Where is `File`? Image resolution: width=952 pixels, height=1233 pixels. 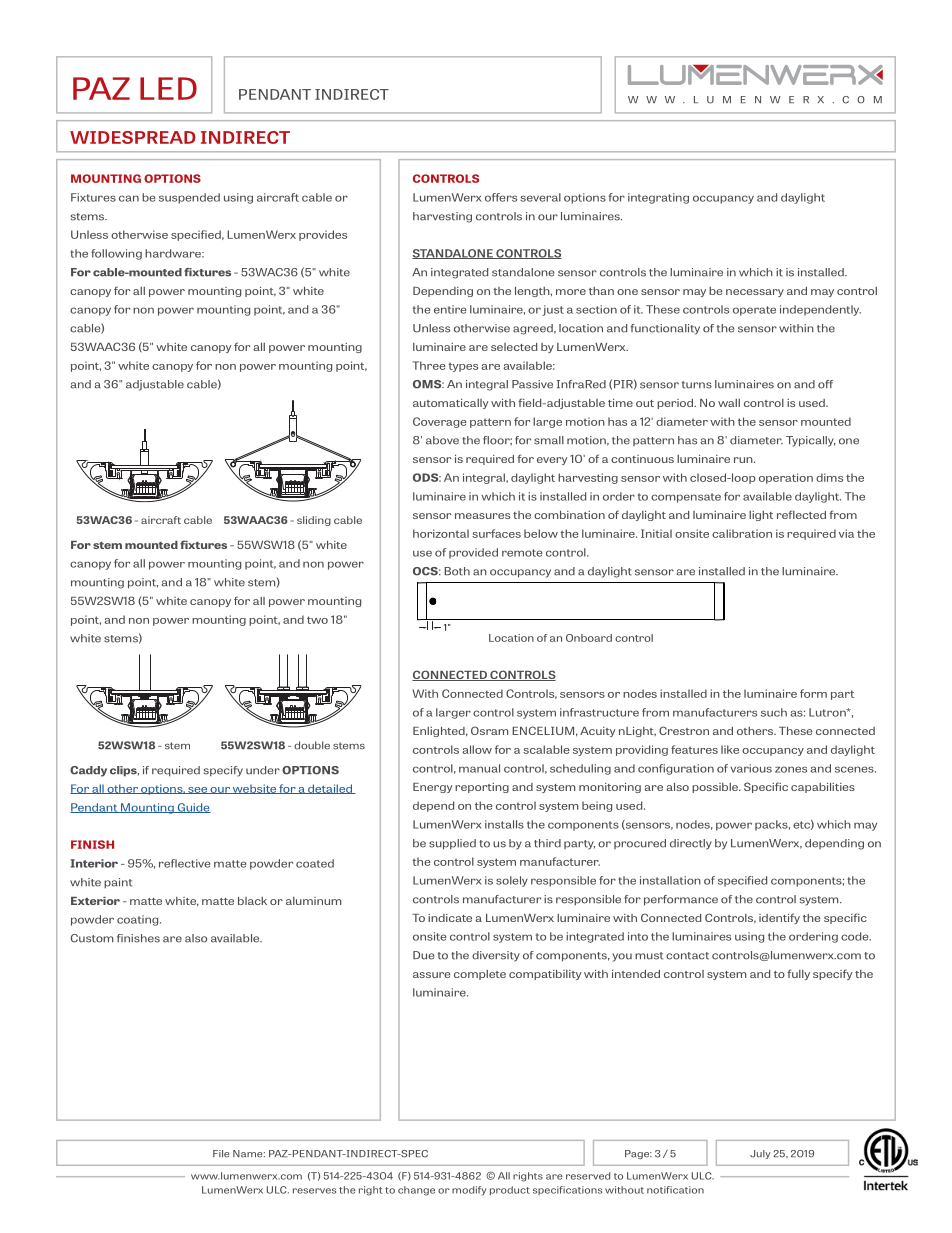
File is located at coordinates (221, 1154).
